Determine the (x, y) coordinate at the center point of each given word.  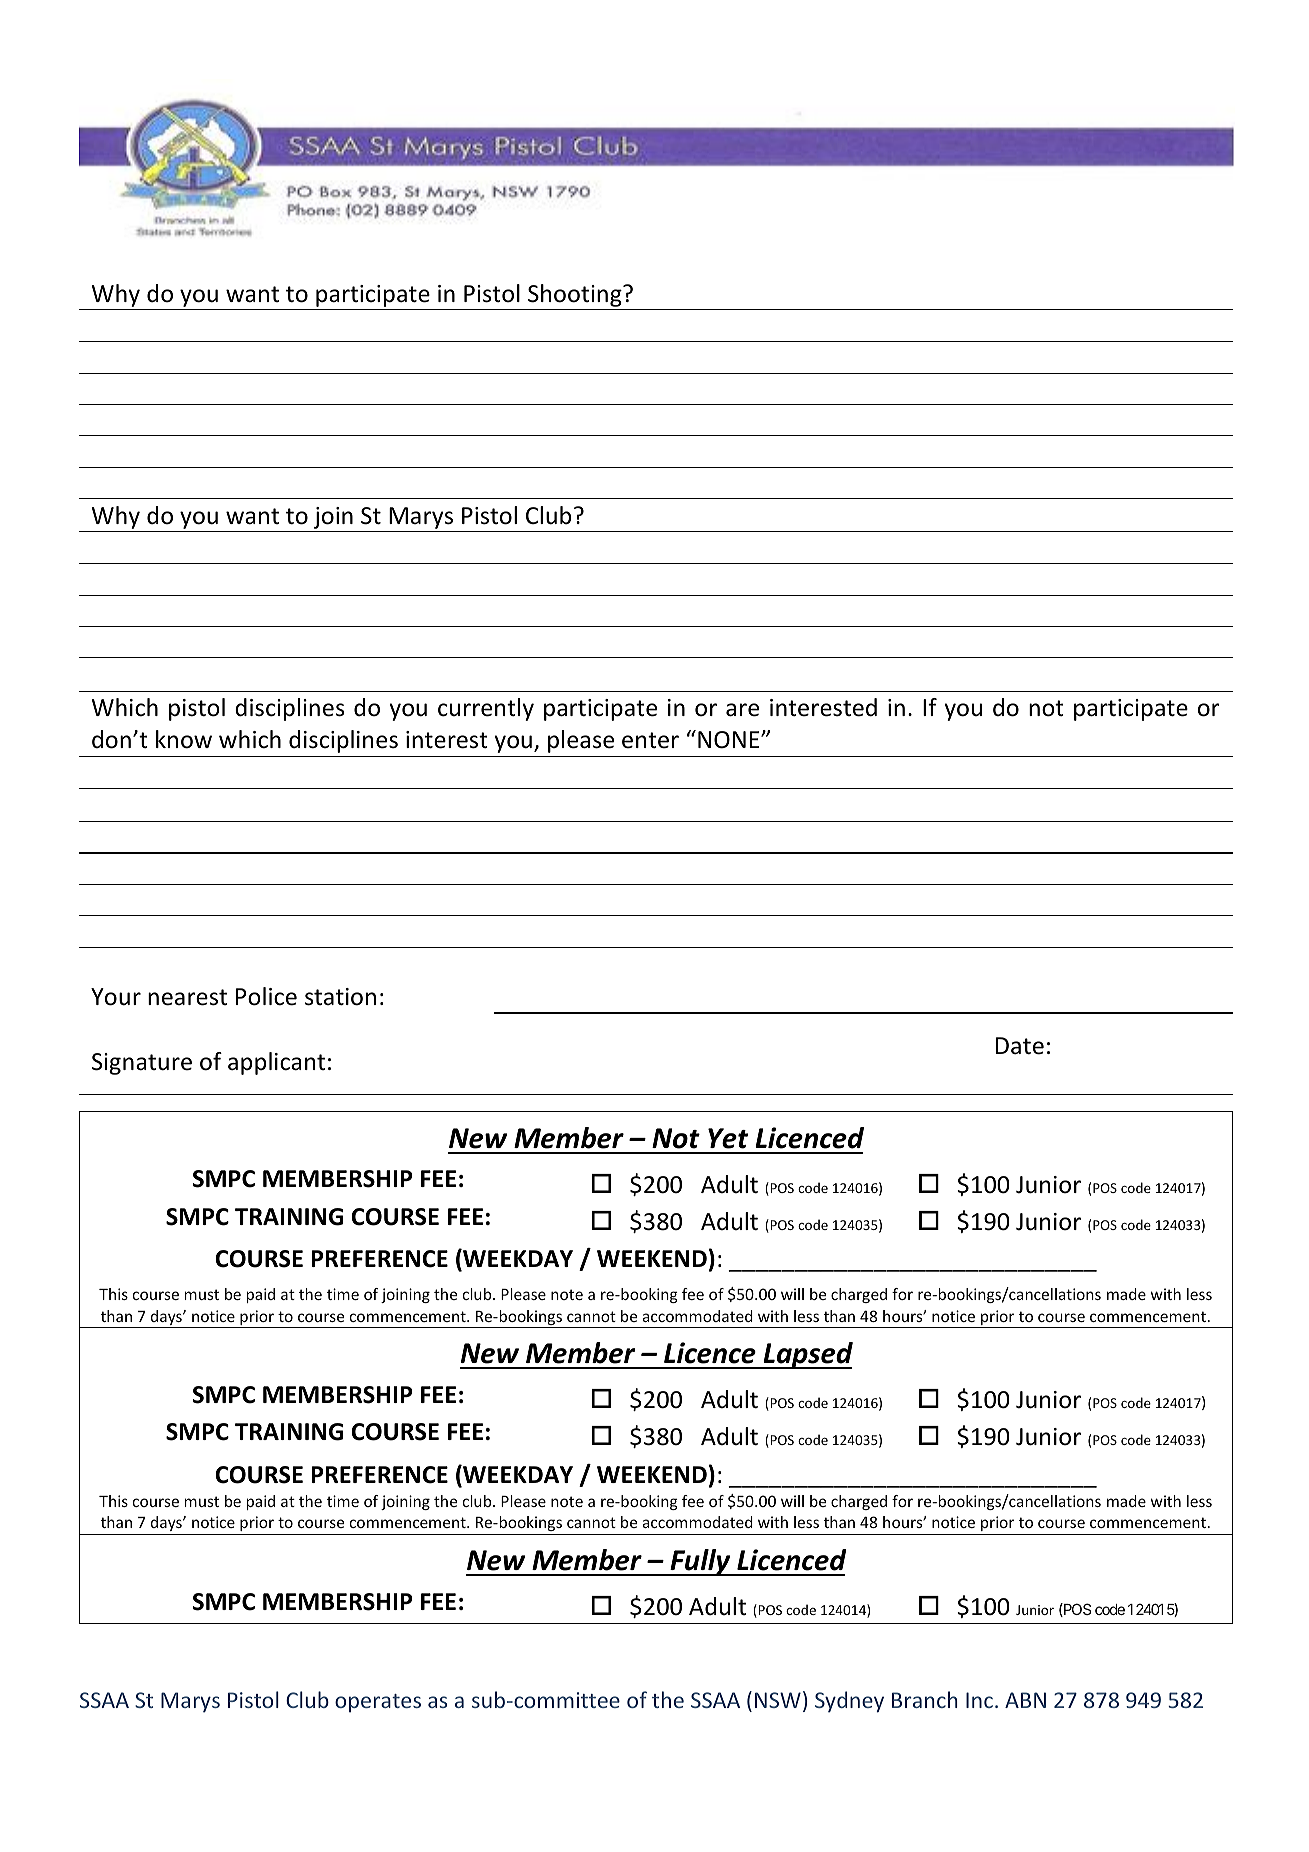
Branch (924, 1699)
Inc (979, 1700)
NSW (778, 1700)
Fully (700, 1562)
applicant (276, 1063)
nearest (187, 997)
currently (486, 709)
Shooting (576, 295)
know (184, 739)
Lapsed (807, 1355)
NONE (730, 740)
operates (378, 1703)
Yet (728, 1138)
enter (650, 740)
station (340, 997)
